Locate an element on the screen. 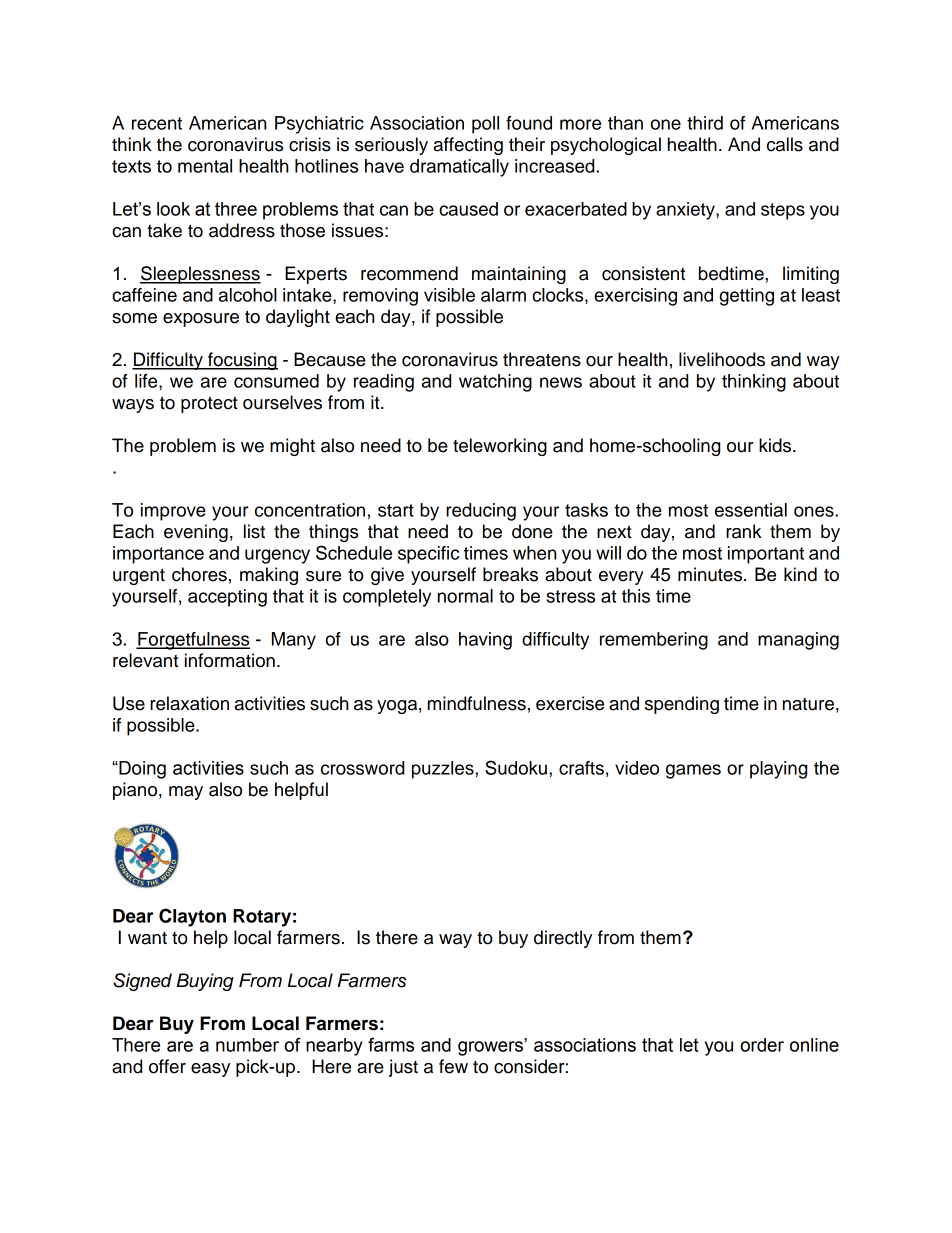 The image size is (952, 1233). minutes is located at coordinates (711, 574).
